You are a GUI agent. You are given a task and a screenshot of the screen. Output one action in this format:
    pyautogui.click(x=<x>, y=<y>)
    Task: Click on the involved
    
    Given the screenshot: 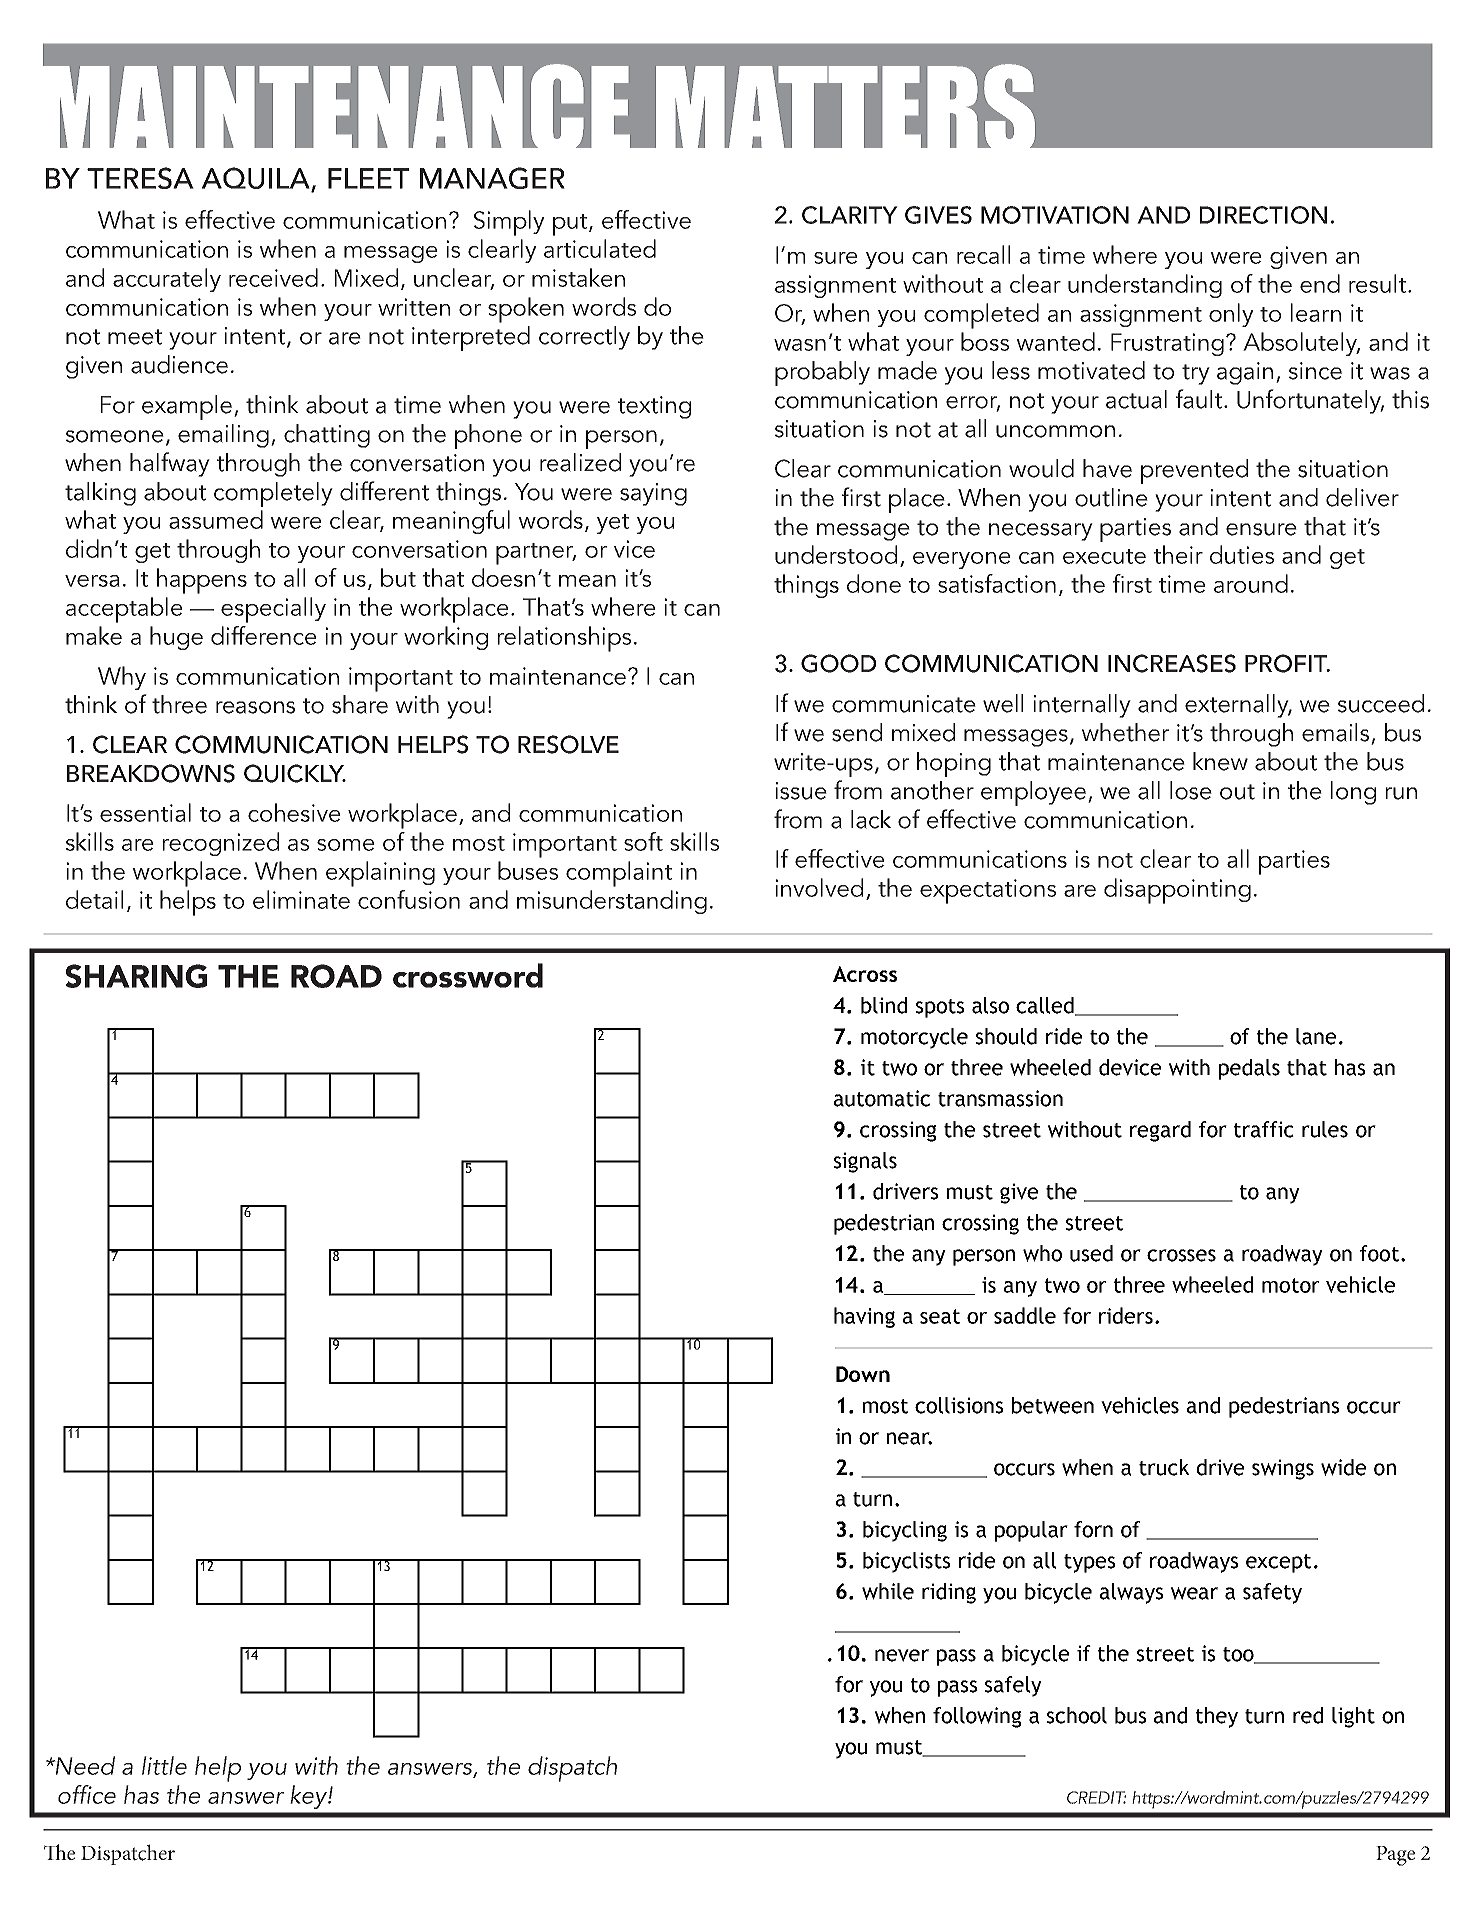 What is the action you would take?
    pyautogui.click(x=819, y=887)
